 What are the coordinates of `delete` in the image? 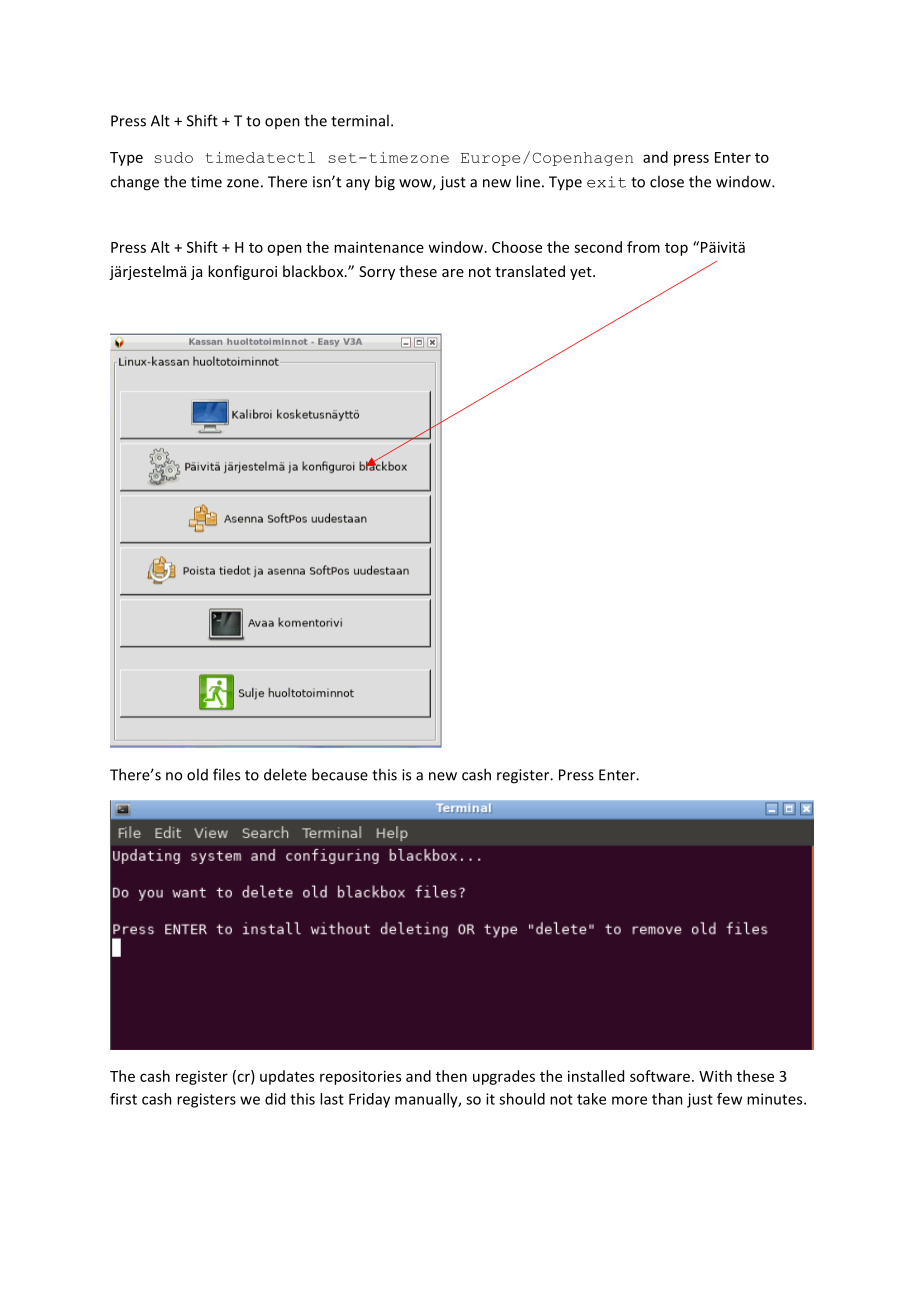 It's located at (285, 774).
